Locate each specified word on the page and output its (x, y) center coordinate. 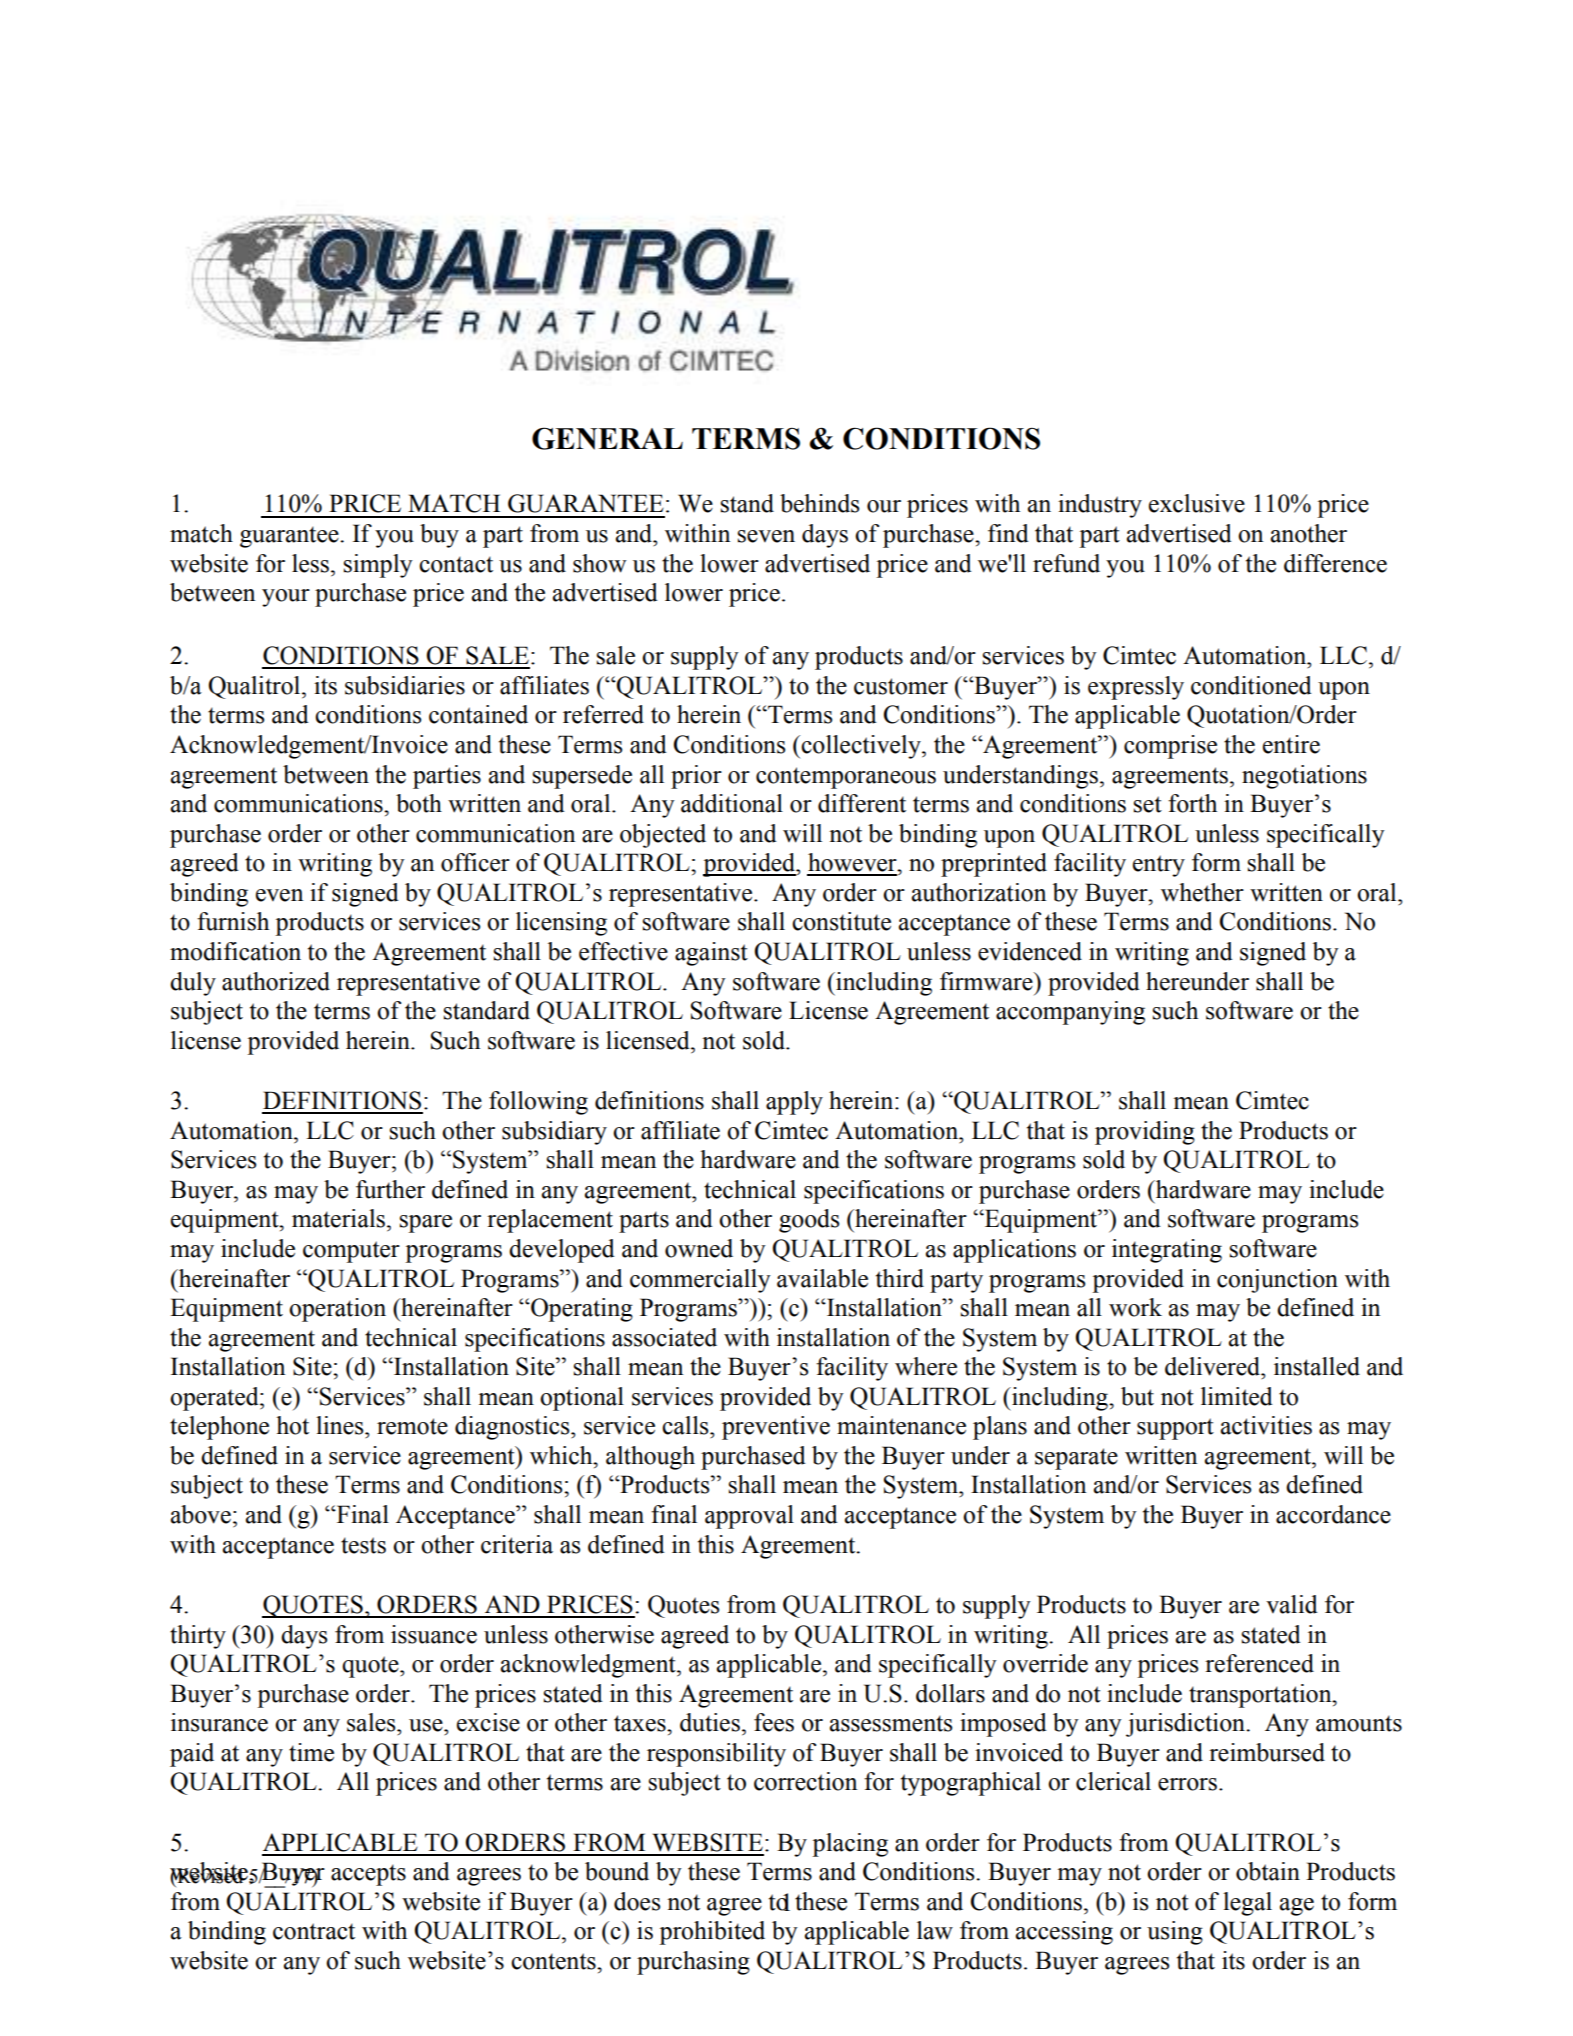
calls (686, 1425)
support (1175, 1429)
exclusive (1197, 503)
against (711, 954)
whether (1202, 892)
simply (378, 566)
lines (341, 1425)
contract (314, 1931)
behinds (819, 503)
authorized (276, 981)
